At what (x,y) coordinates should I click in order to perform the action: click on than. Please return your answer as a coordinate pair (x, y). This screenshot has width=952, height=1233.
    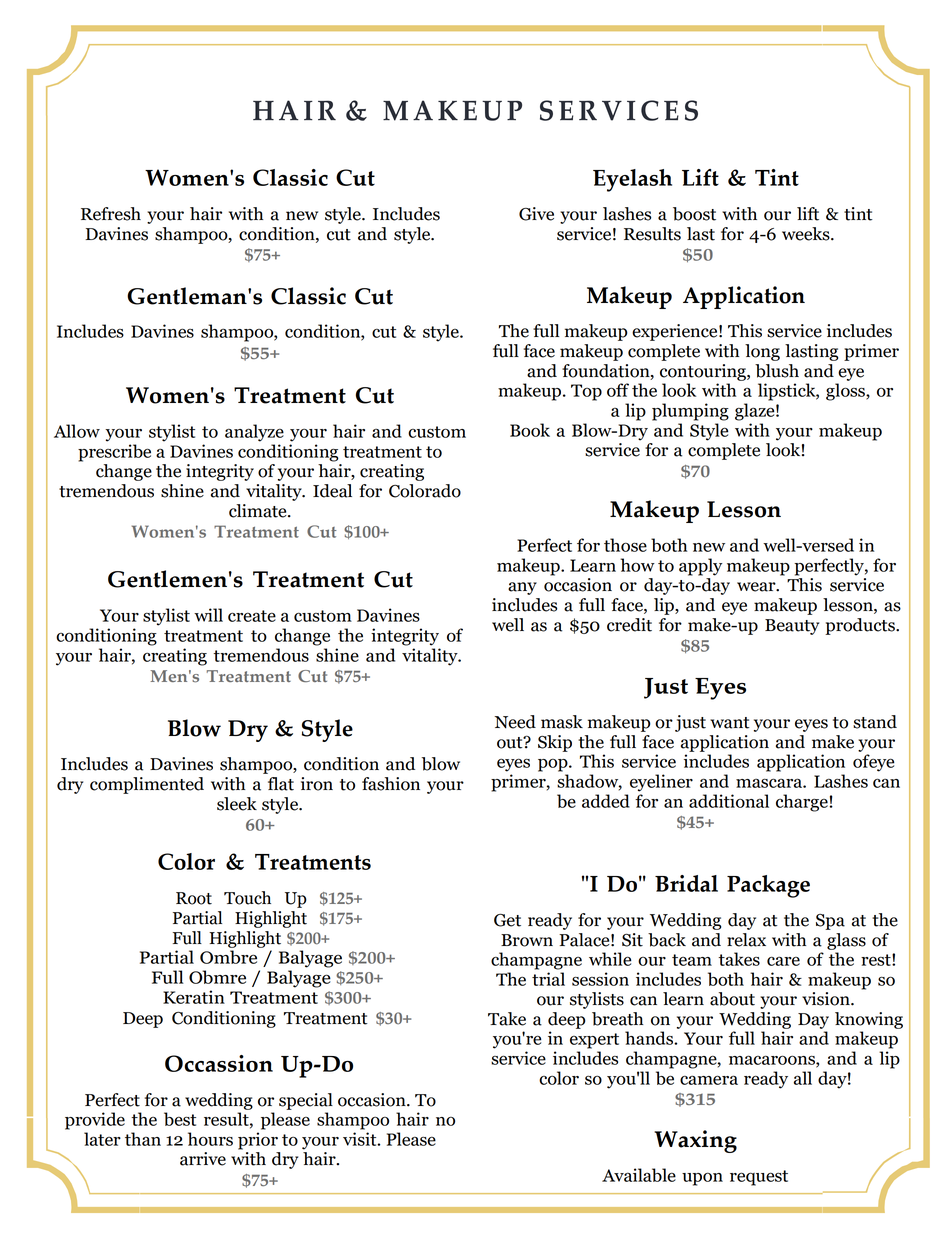
    Looking at the image, I should click on (143, 1139).
